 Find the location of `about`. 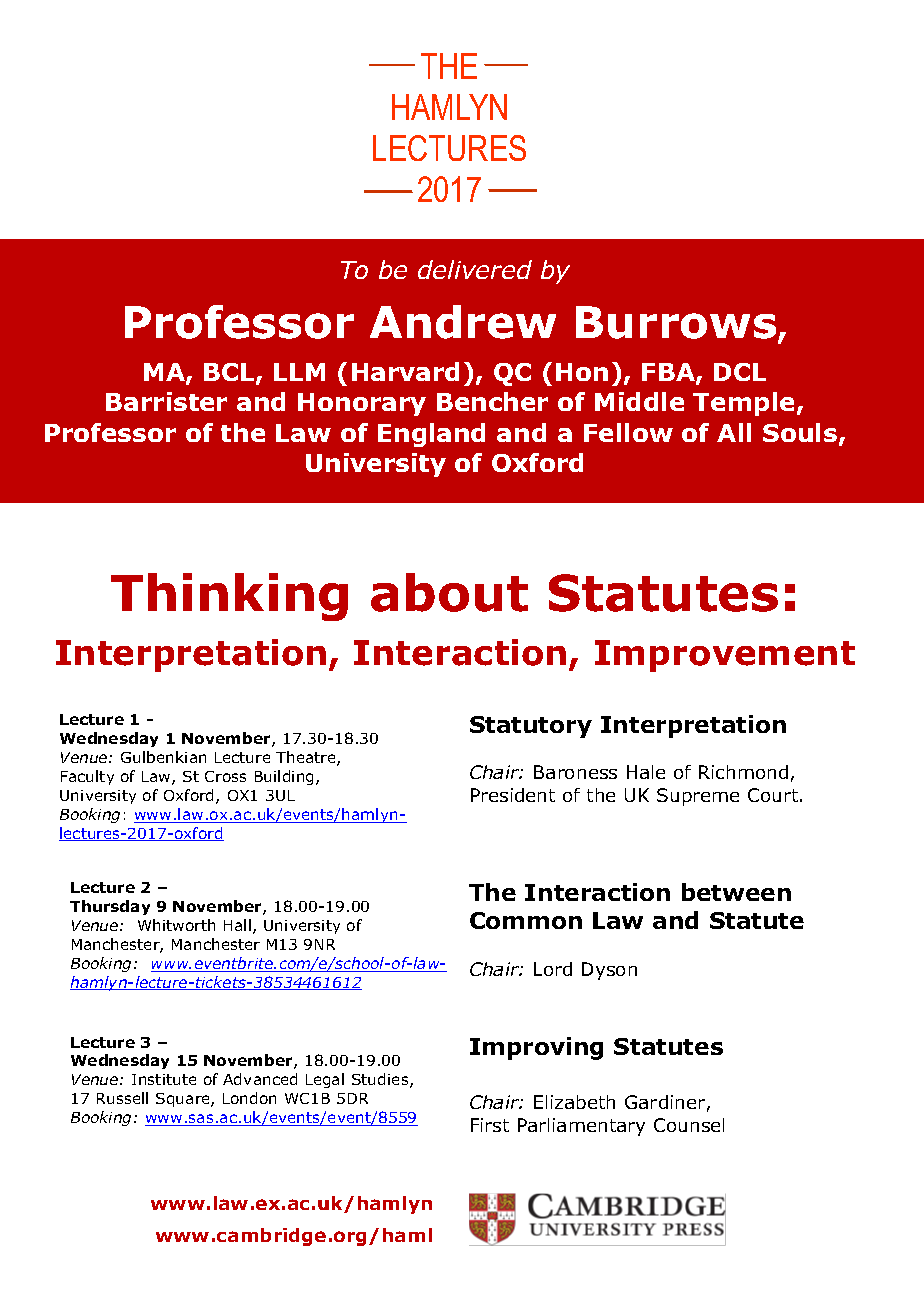

about is located at coordinates (449, 592).
